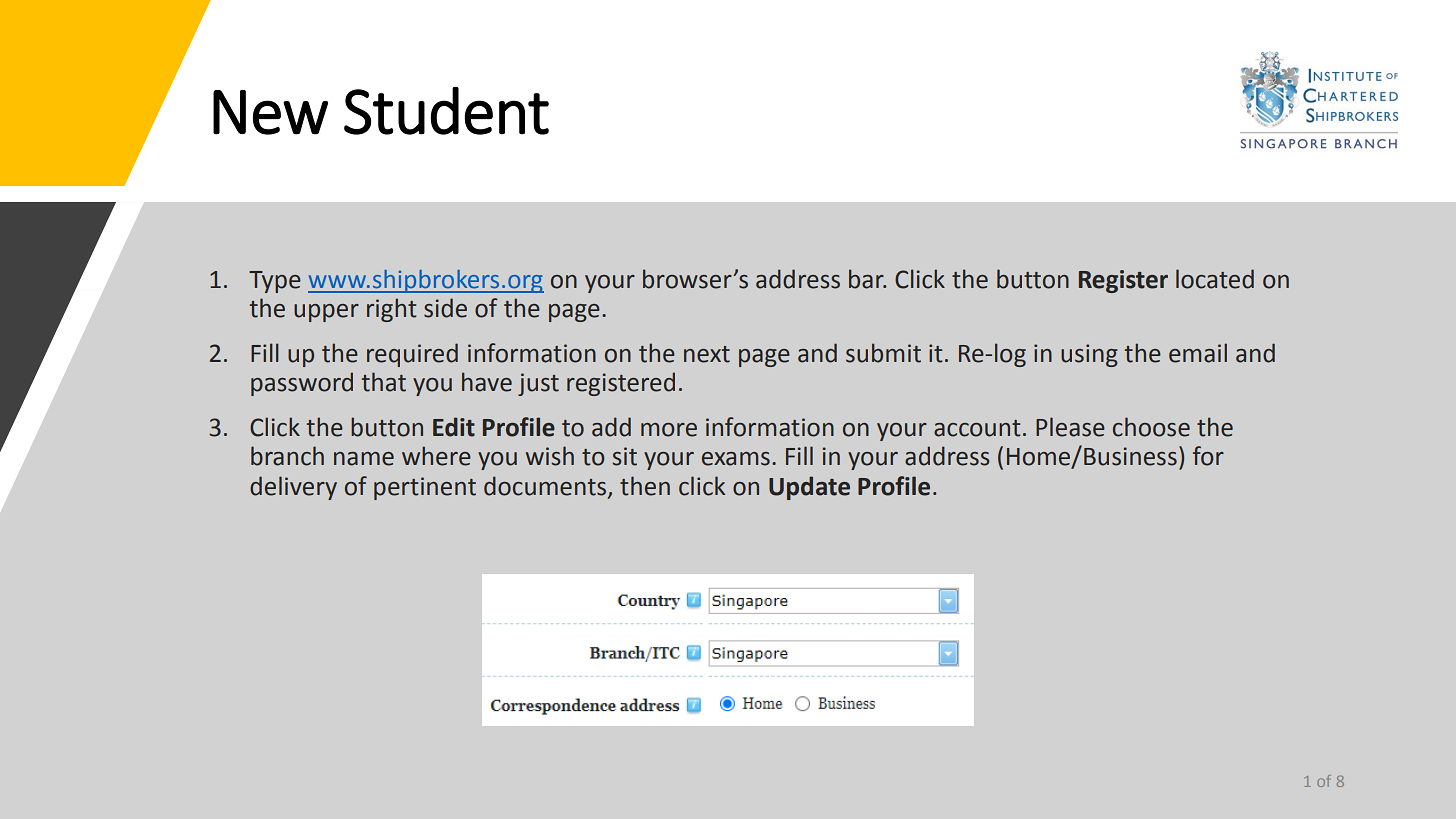 This screenshot has width=1456, height=819. Describe the element at coordinates (707, 354) in the screenshot. I see `next` at that location.
